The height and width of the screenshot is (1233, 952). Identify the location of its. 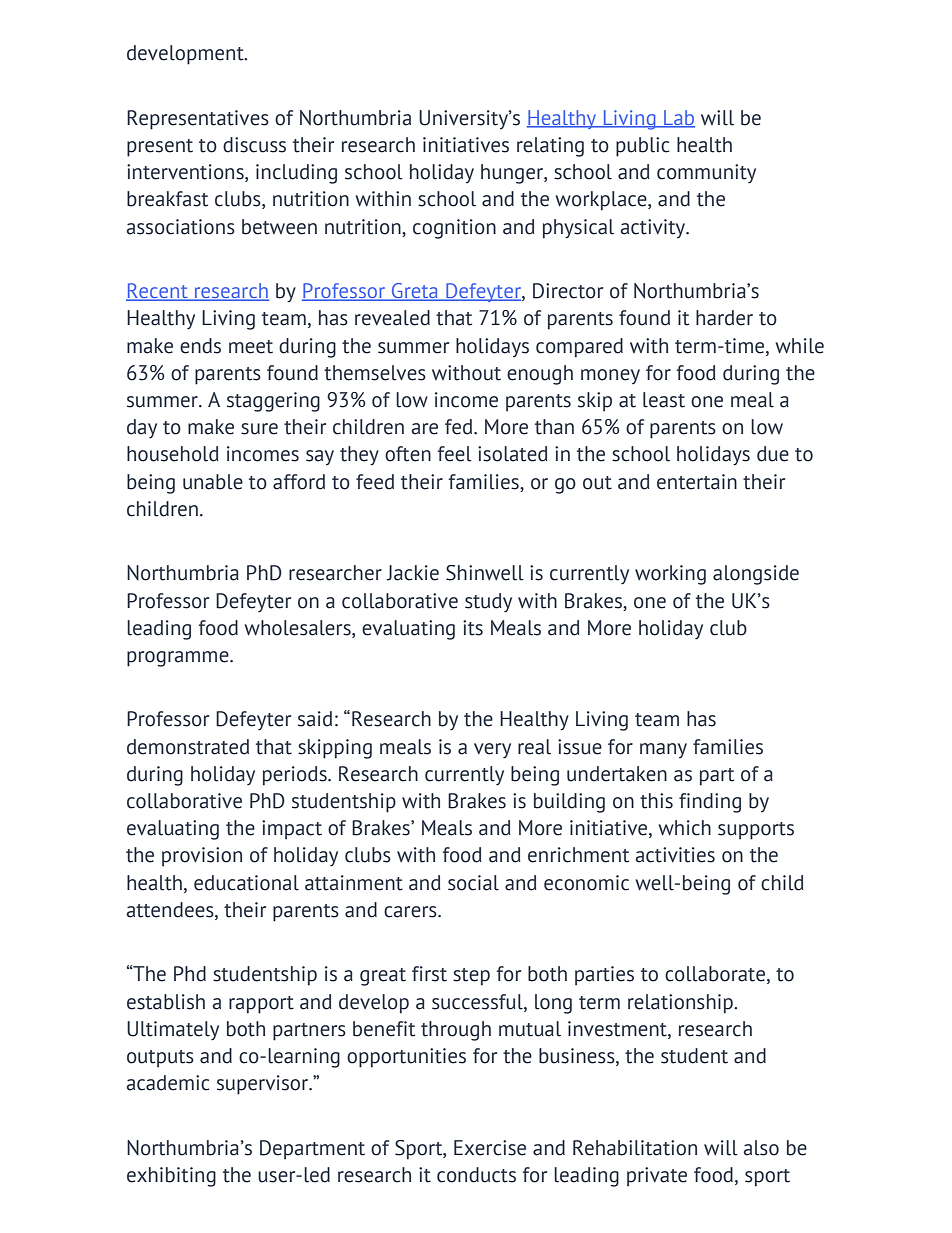
(473, 628).
